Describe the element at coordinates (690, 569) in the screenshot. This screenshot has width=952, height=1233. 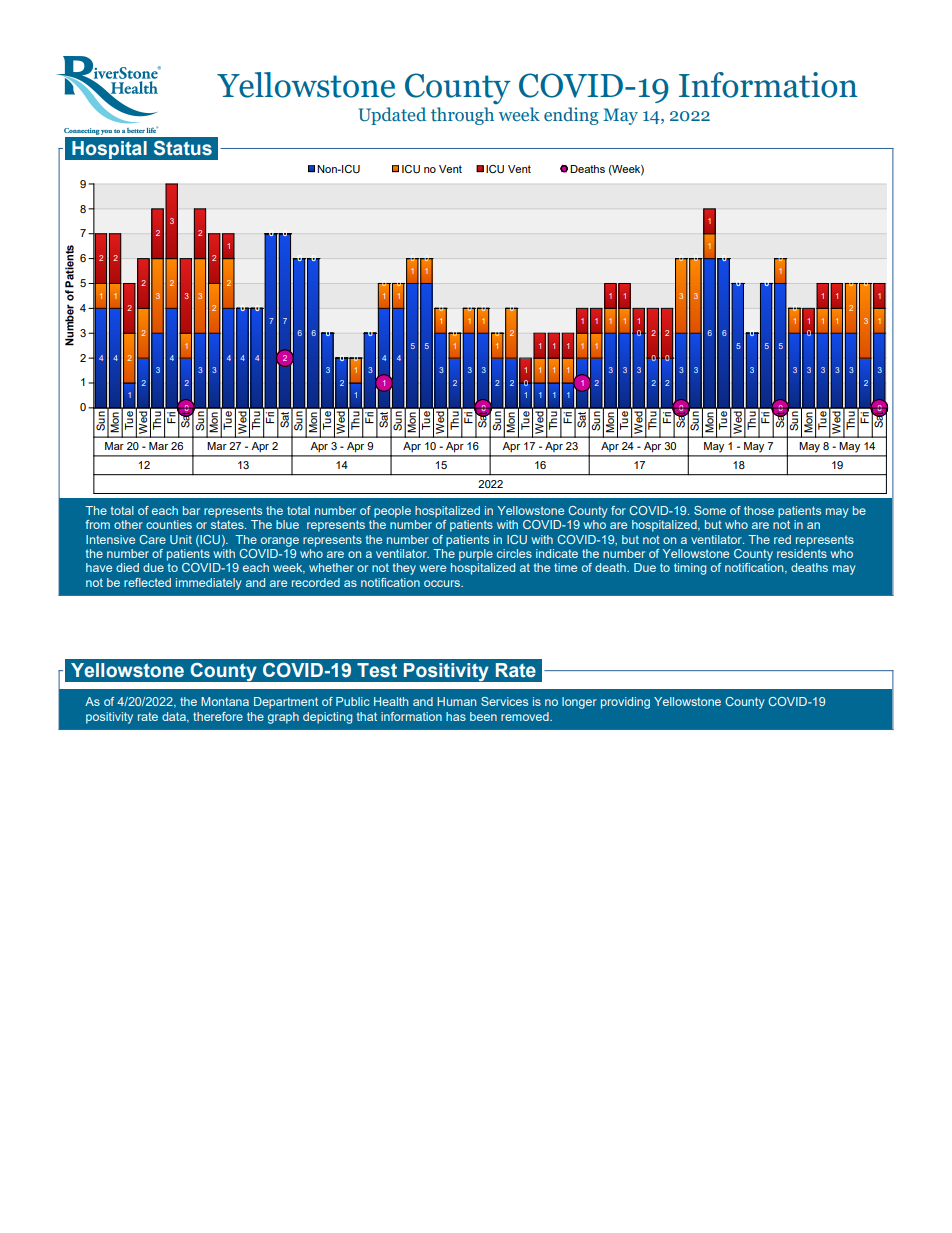
I see `timing` at that location.
